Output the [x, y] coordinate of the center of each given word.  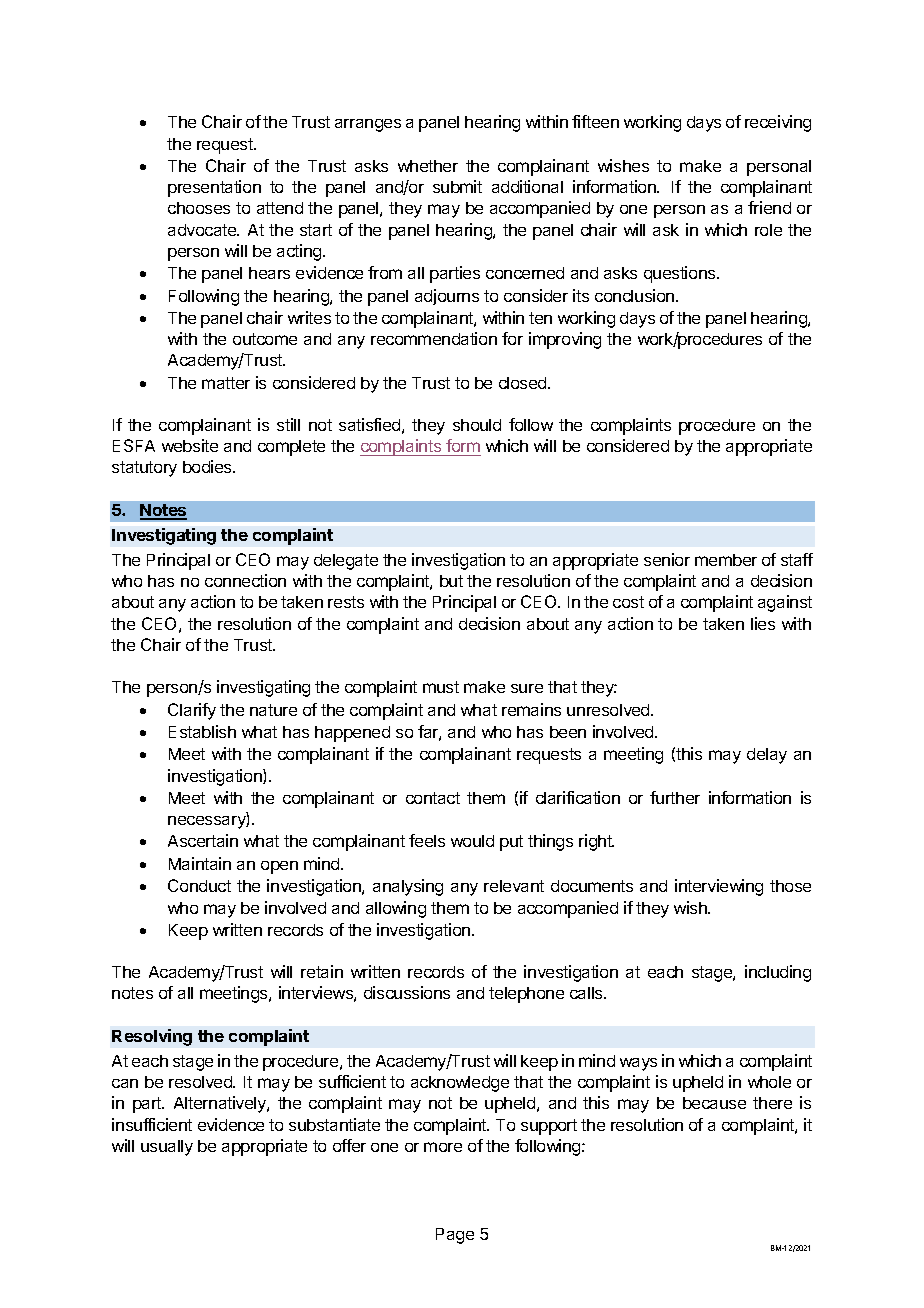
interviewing [719, 887]
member [726, 560]
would [472, 841]
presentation [214, 188]
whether [428, 166]
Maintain [200, 863]
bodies [208, 466]
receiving [778, 123]
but [451, 581]
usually [167, 1148]
